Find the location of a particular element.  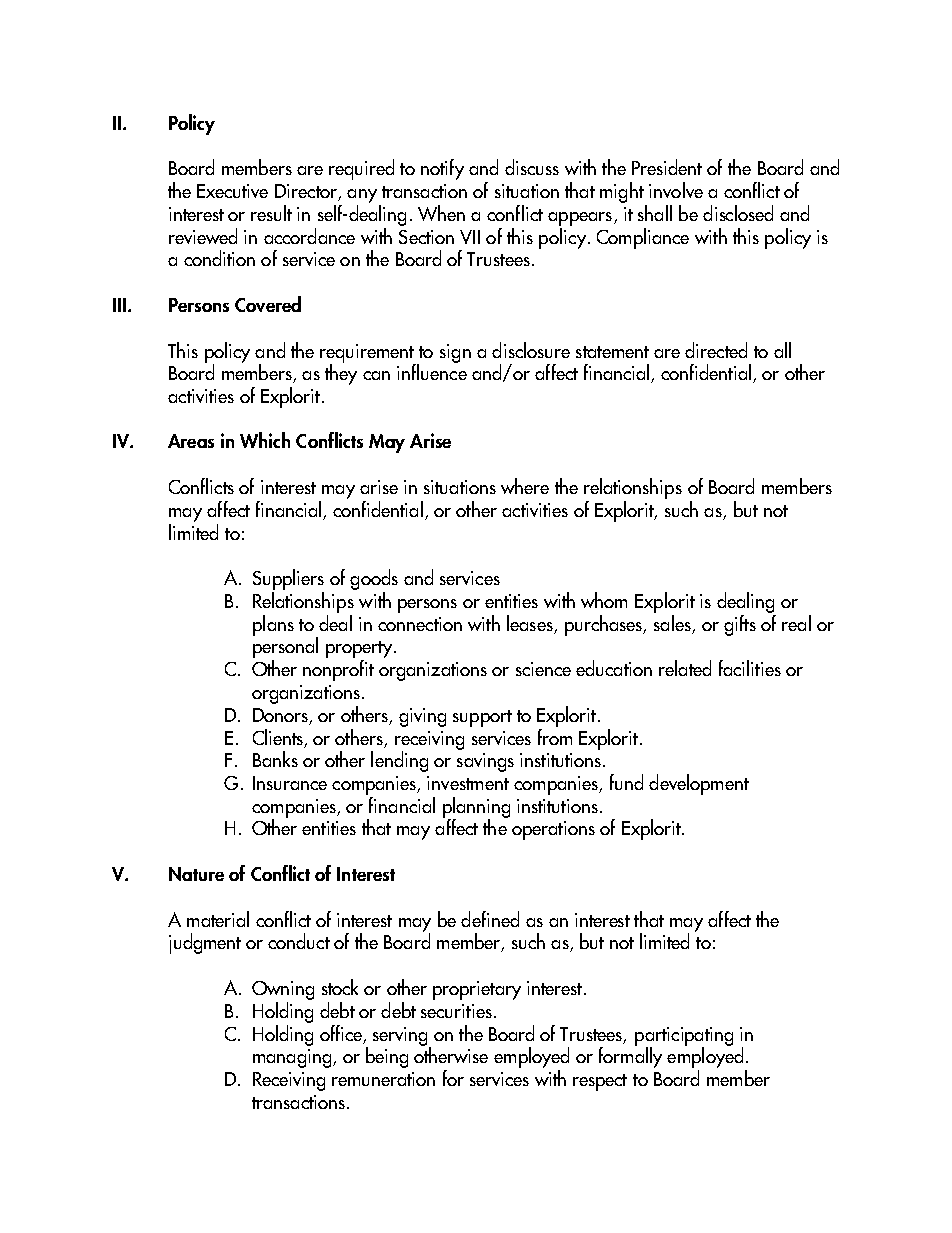

support is located at coordinates (482, 718).
